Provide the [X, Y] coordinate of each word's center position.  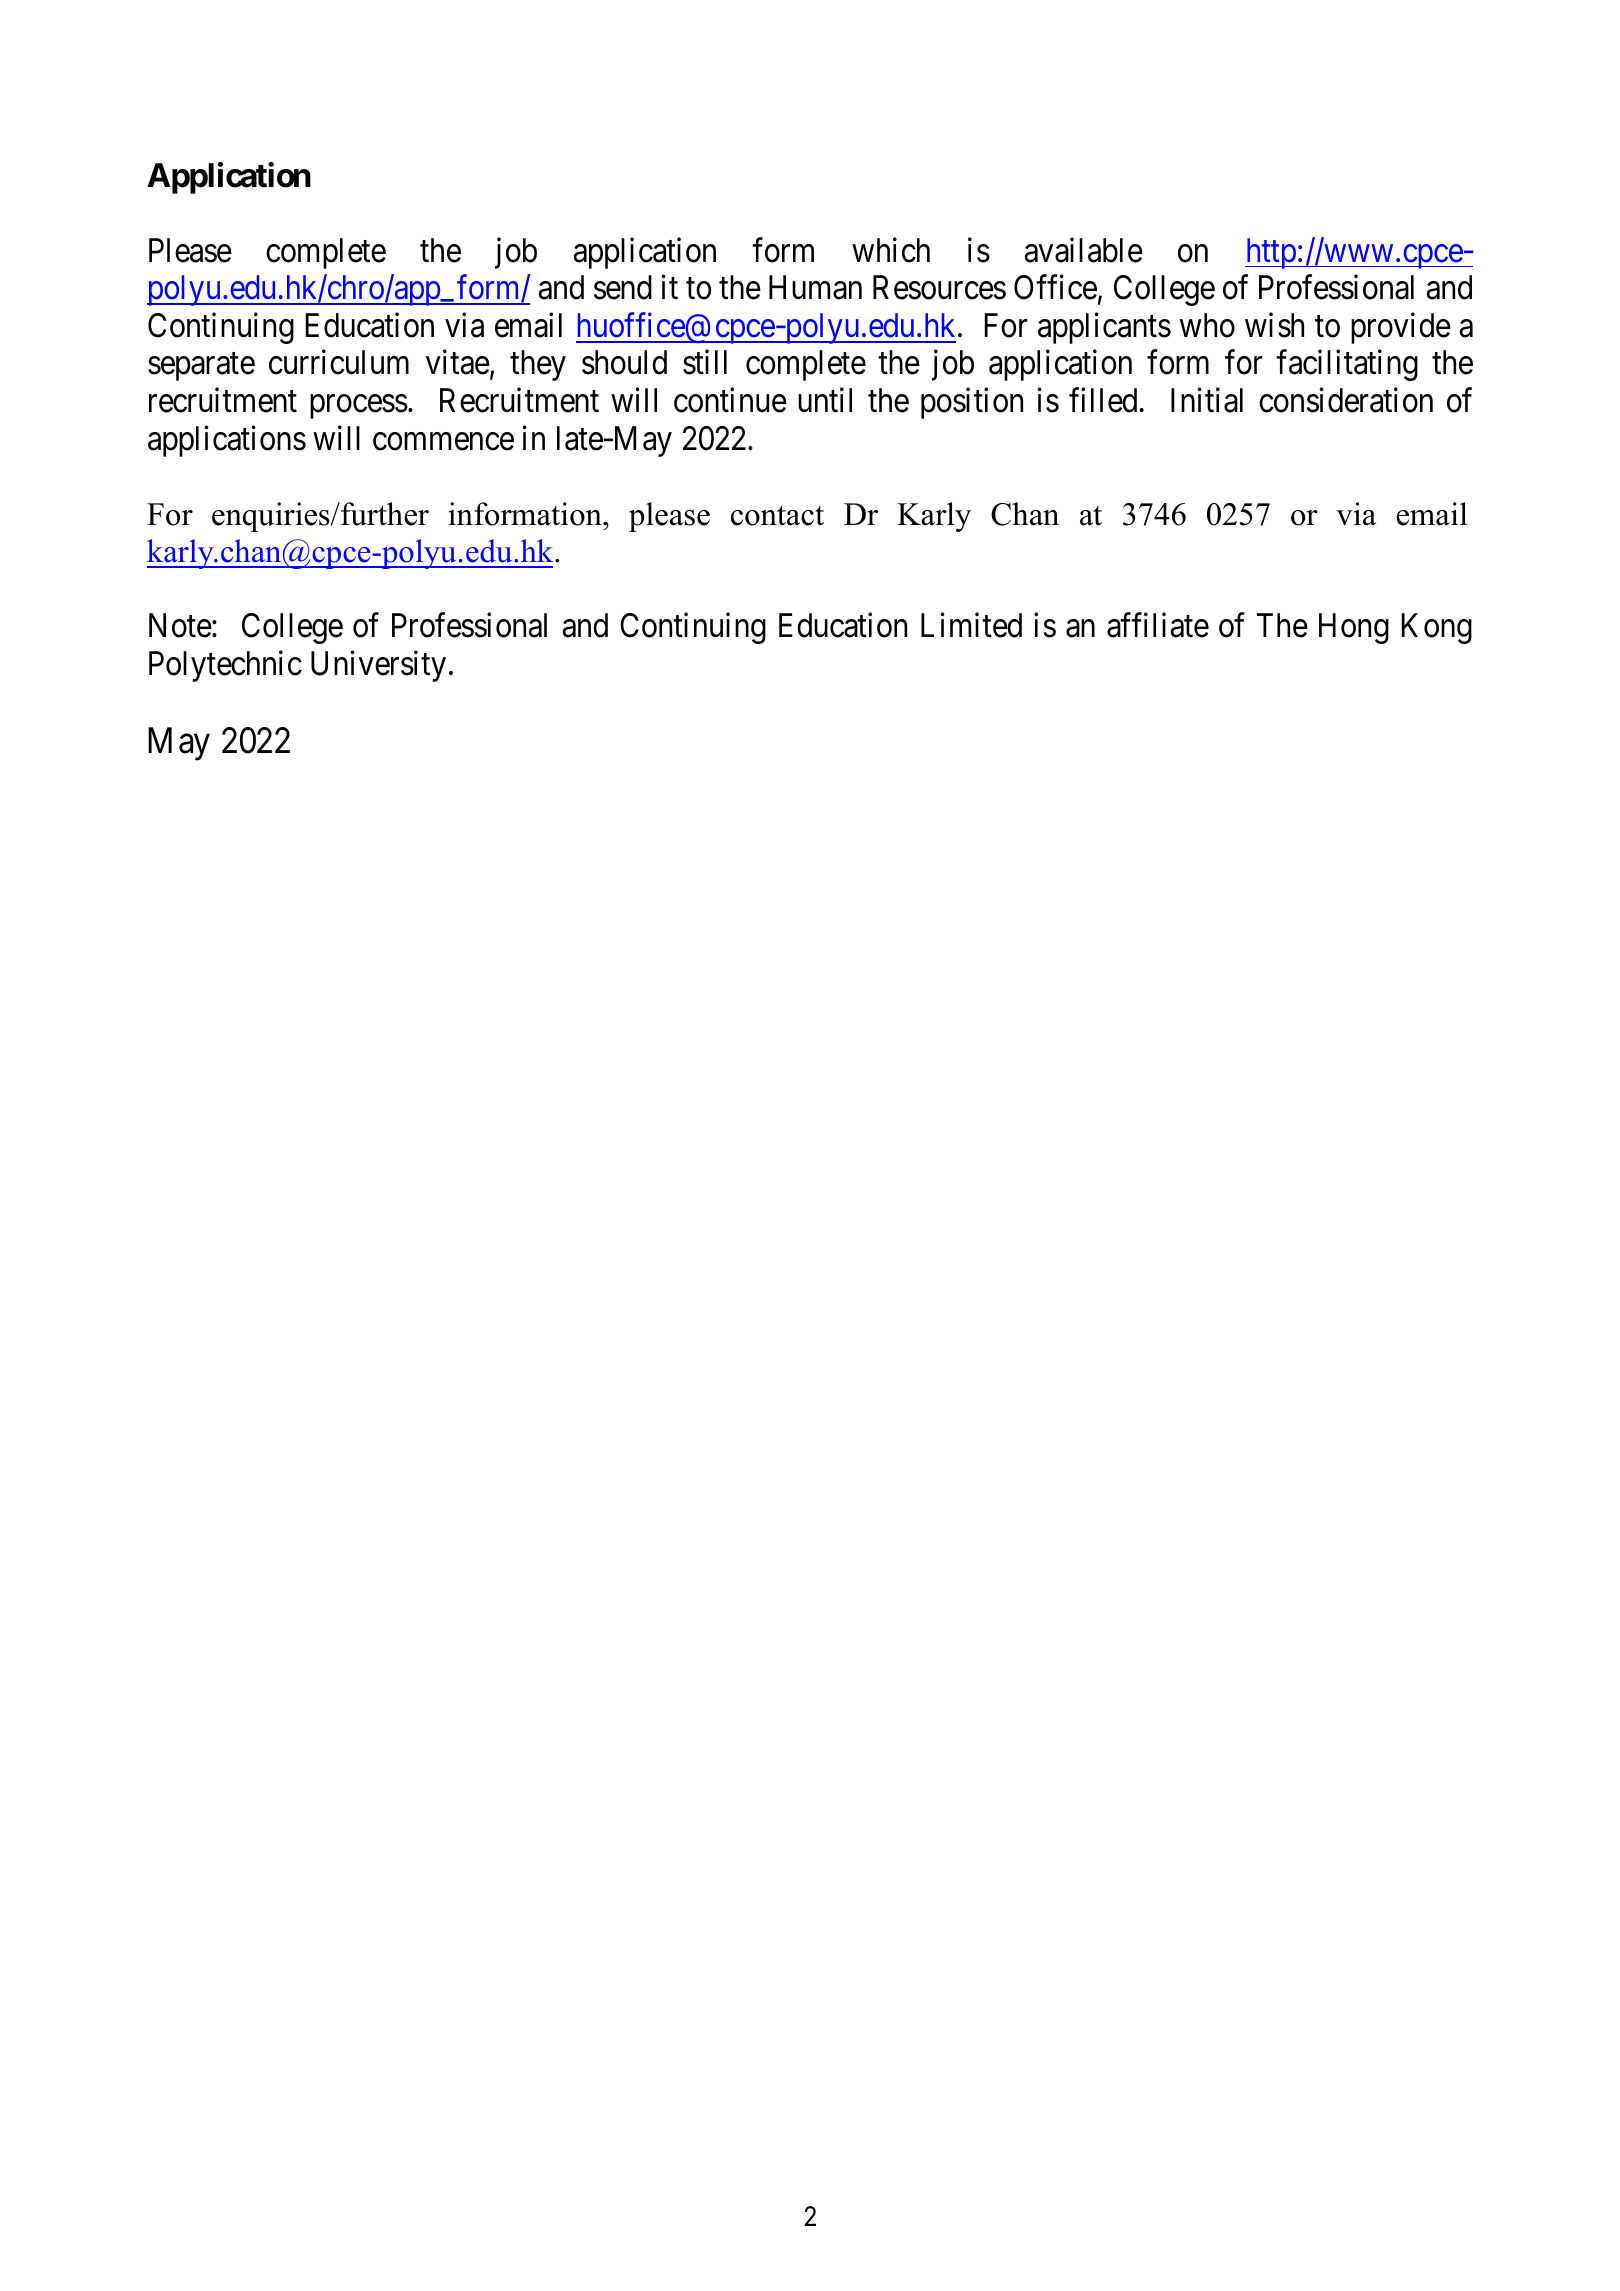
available [1084, 250]
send [623, 287]
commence [443, 442]
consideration [1346, 400]
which [891, 250]
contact [777, 515]
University [378, 666]
